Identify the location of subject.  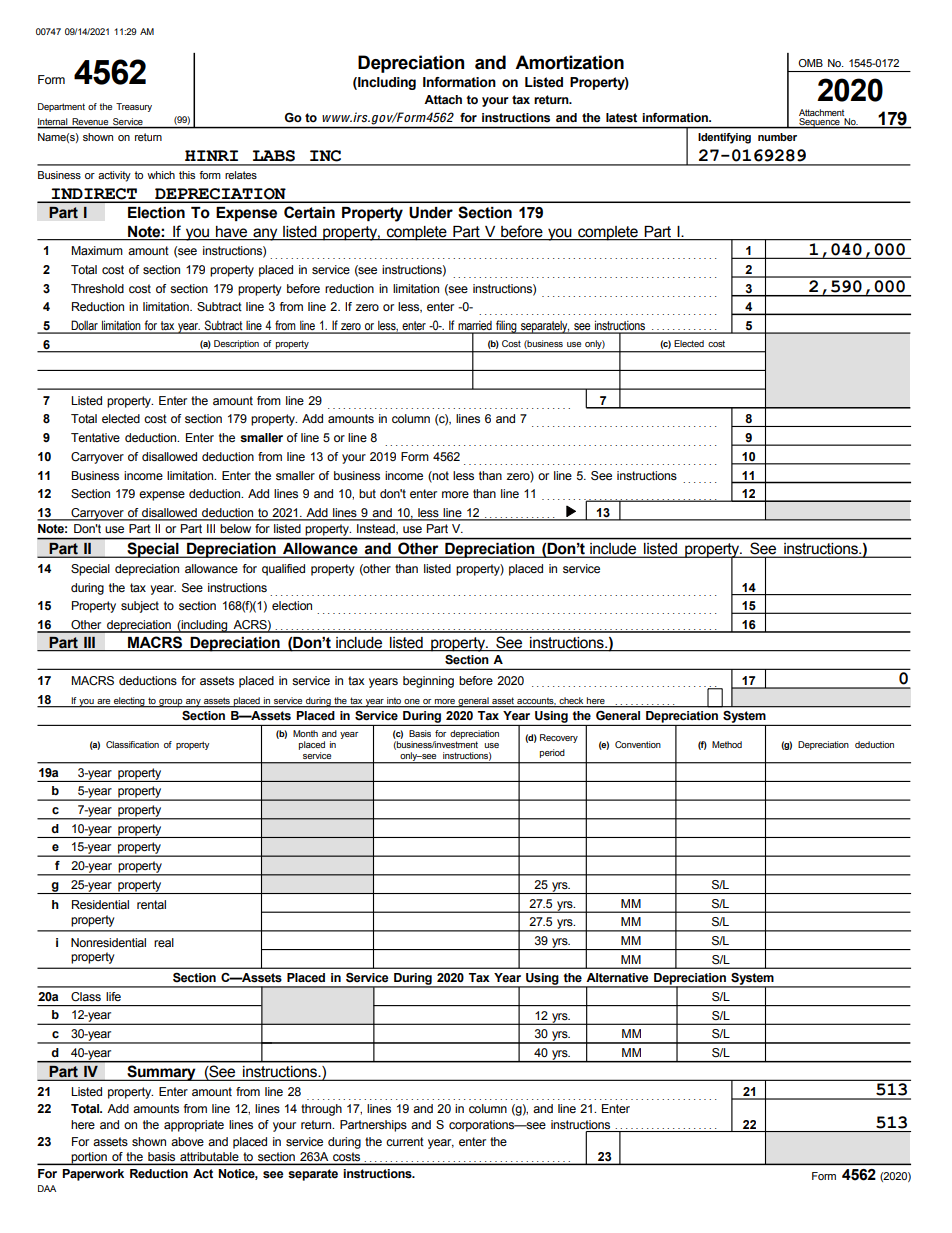
(140, 607).
